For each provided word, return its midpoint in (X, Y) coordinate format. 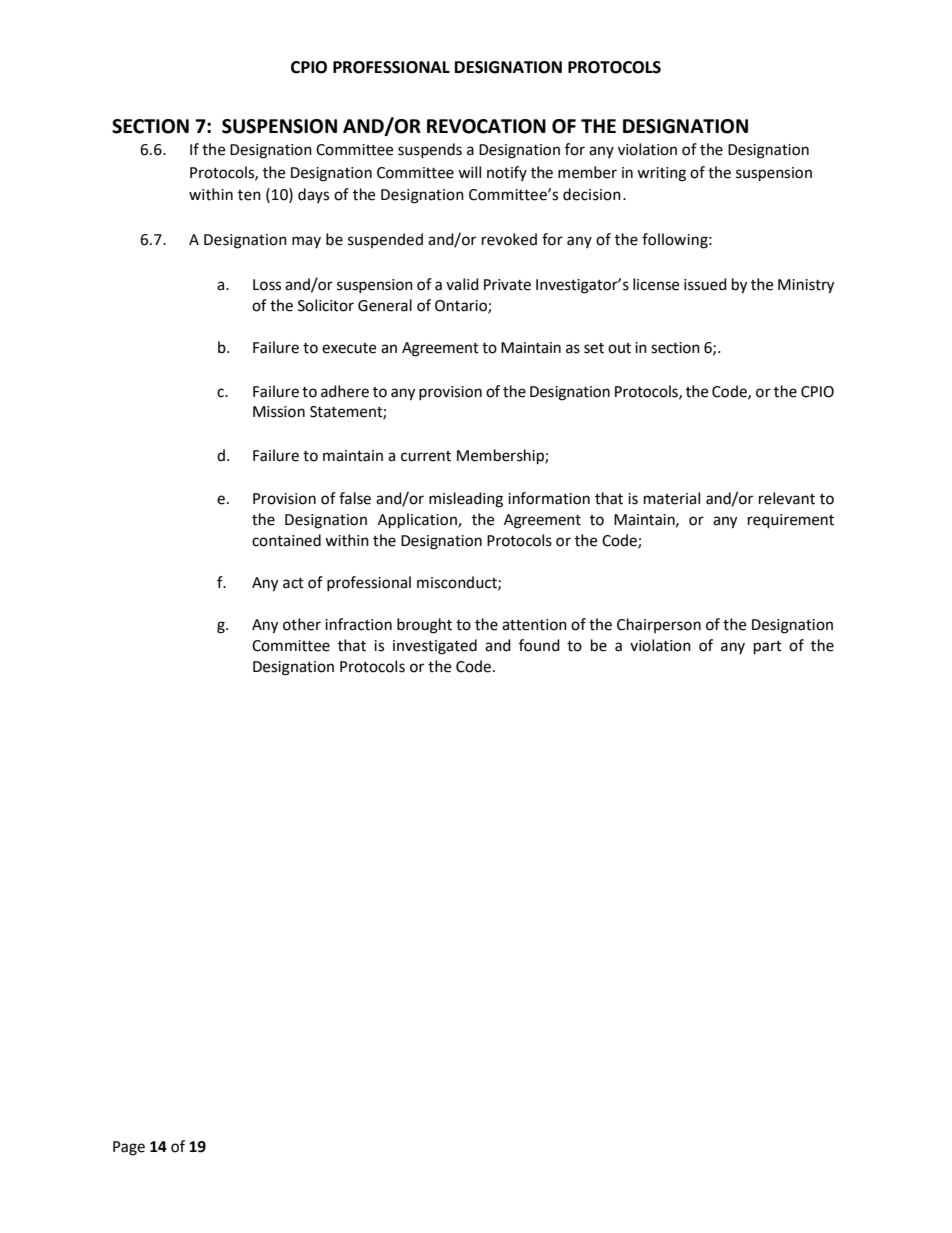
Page (129, 1148)
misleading (466, 500)
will (469, 172)
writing (661, 174)
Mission (279, 412)
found (539, 645)
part (768, 648)
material (672, 498)
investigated (435, 647)
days (313, 195)
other (302, 624)
